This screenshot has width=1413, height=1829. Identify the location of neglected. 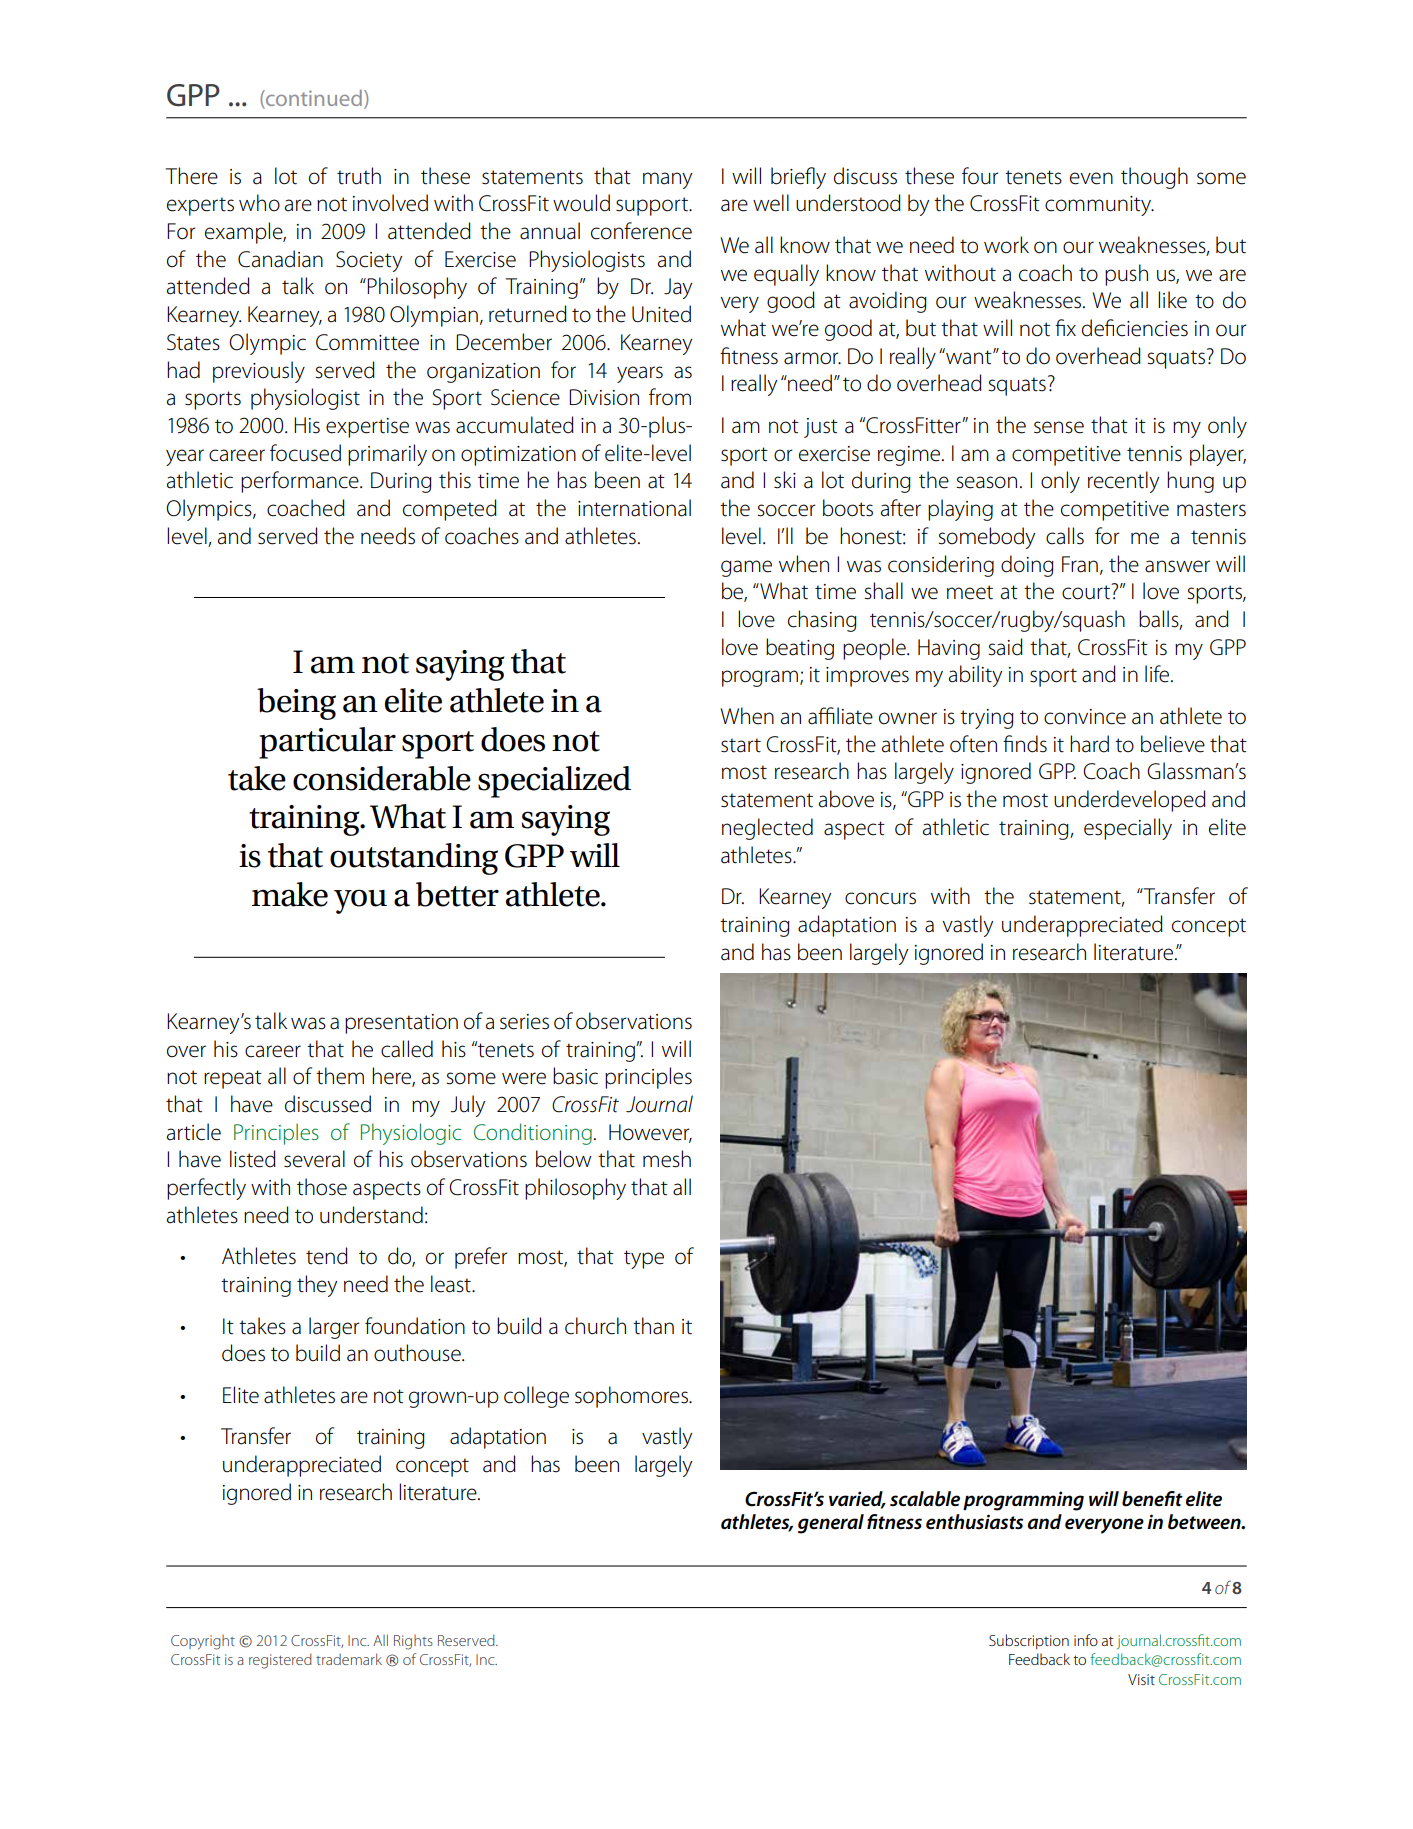
(767, 829).
